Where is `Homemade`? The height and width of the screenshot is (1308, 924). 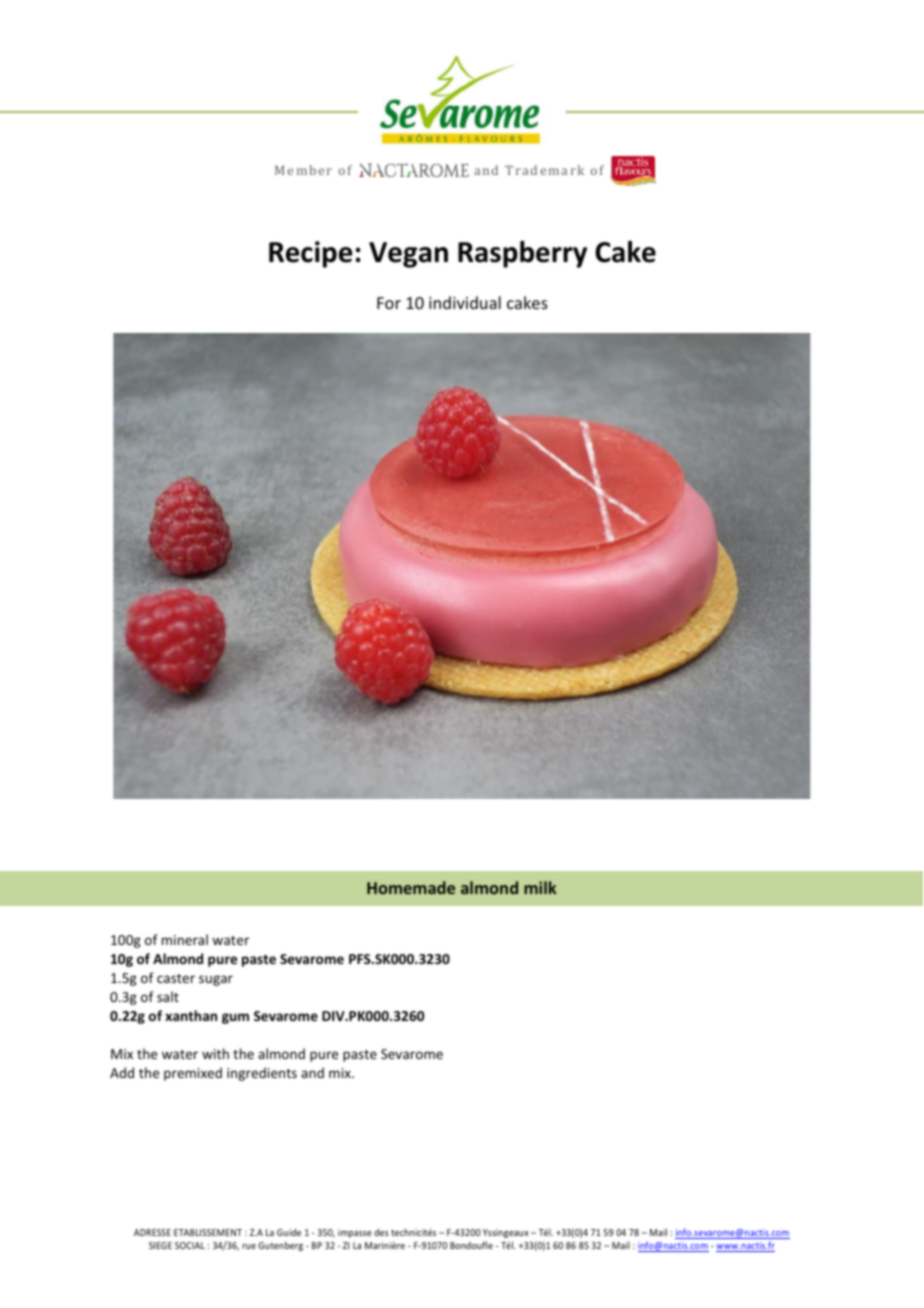
Homemade is located at coordinates (411, 887).
